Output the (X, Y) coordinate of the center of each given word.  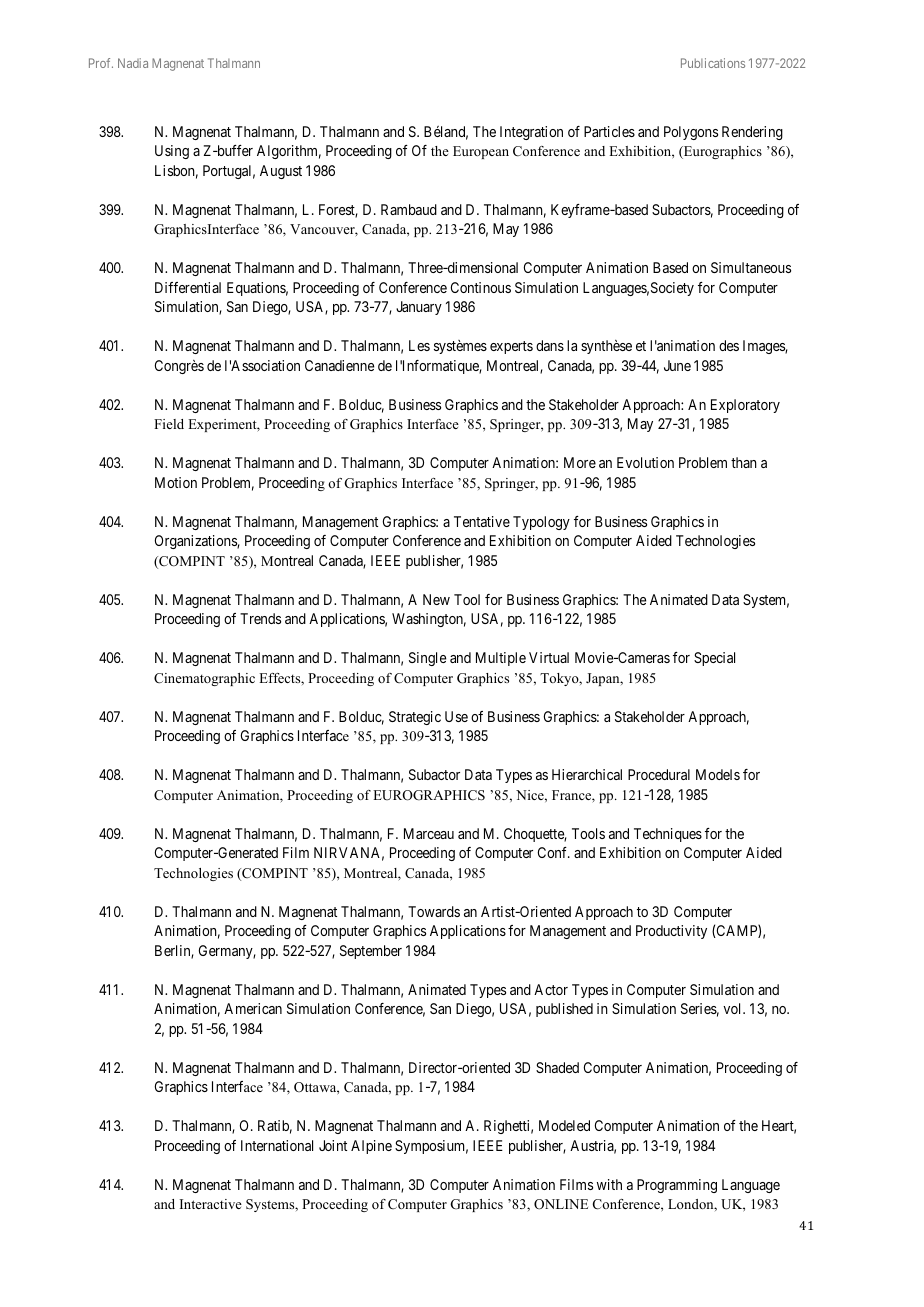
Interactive (211, 1204)
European (481, 152)
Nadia (133, 63)
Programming (677, 1186)
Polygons (691, 133)
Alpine (371, 1147)
